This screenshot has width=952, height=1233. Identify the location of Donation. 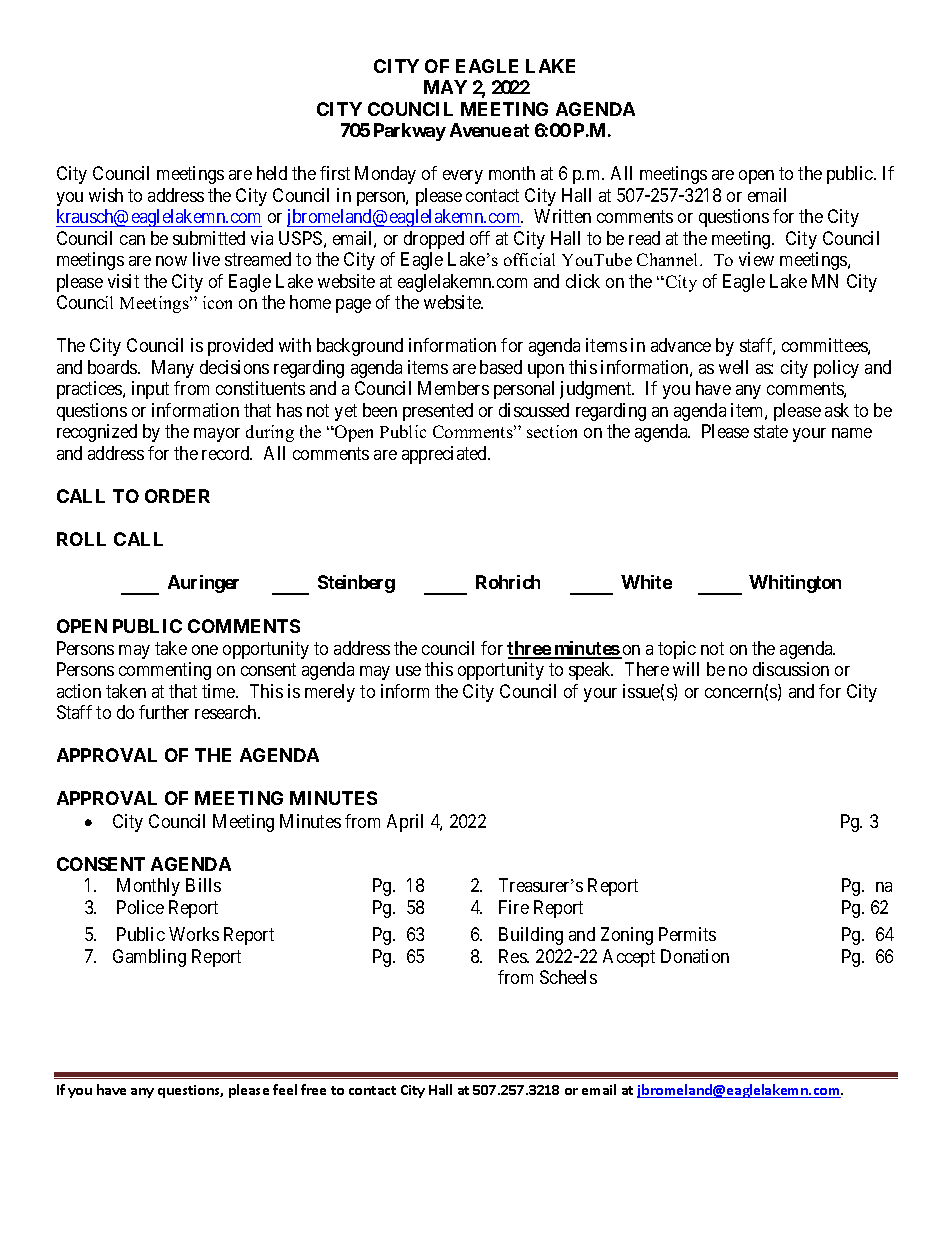
(695, 956).
